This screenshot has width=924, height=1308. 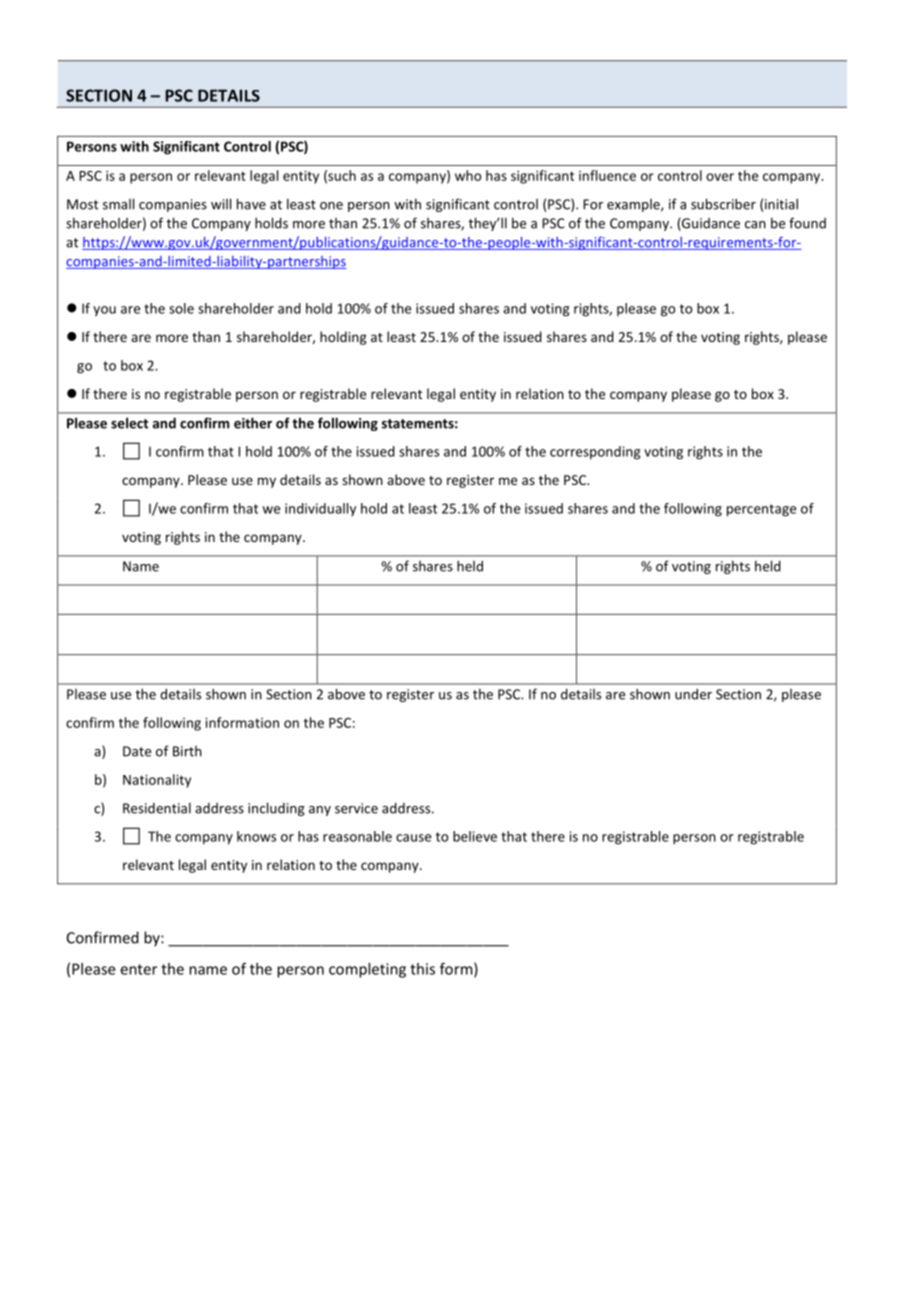 I want to click on small, so click(x=118, y=204).
